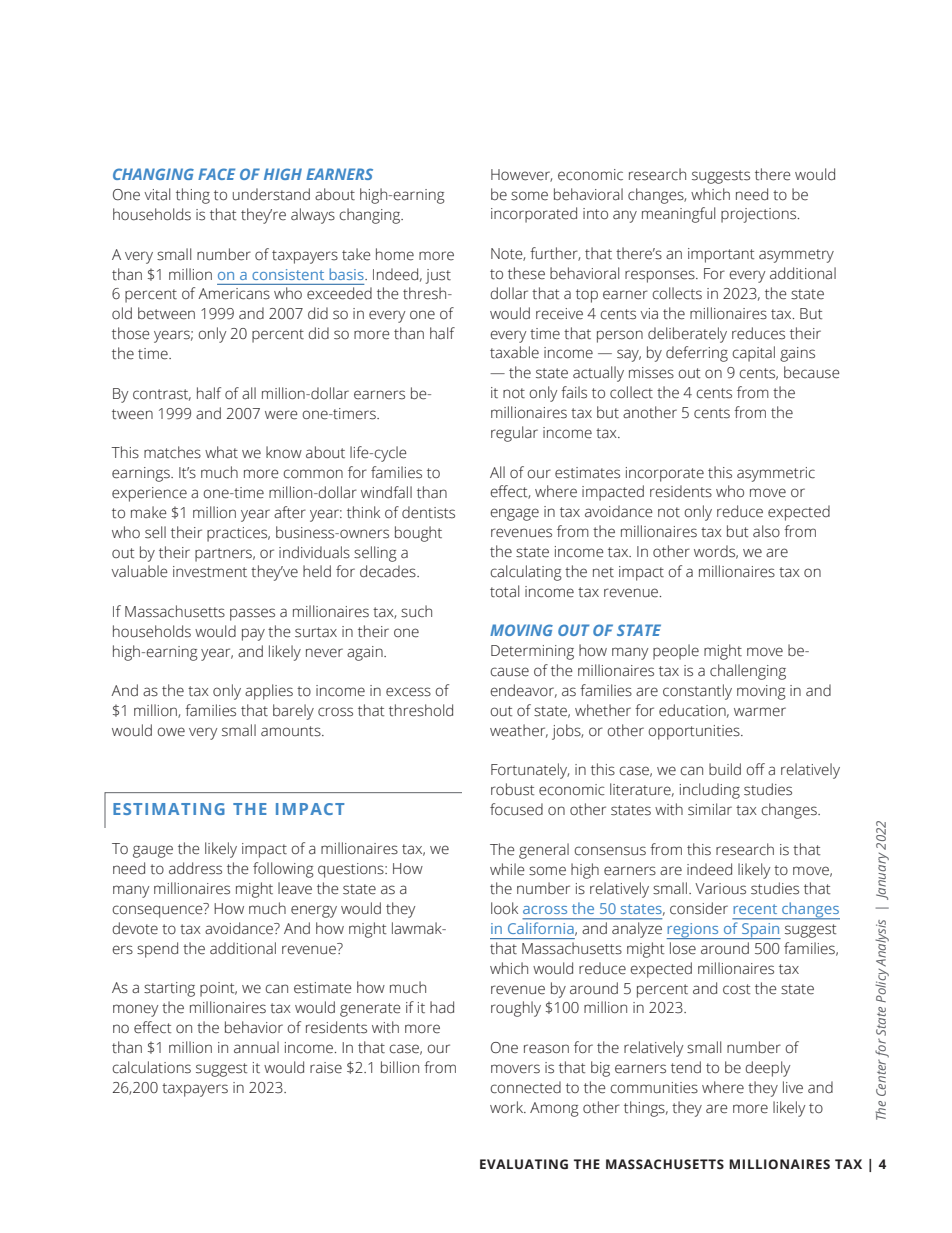 The height and width of the screenshot is (1233, 952). I want to click on FACE, so click(216, 174).
